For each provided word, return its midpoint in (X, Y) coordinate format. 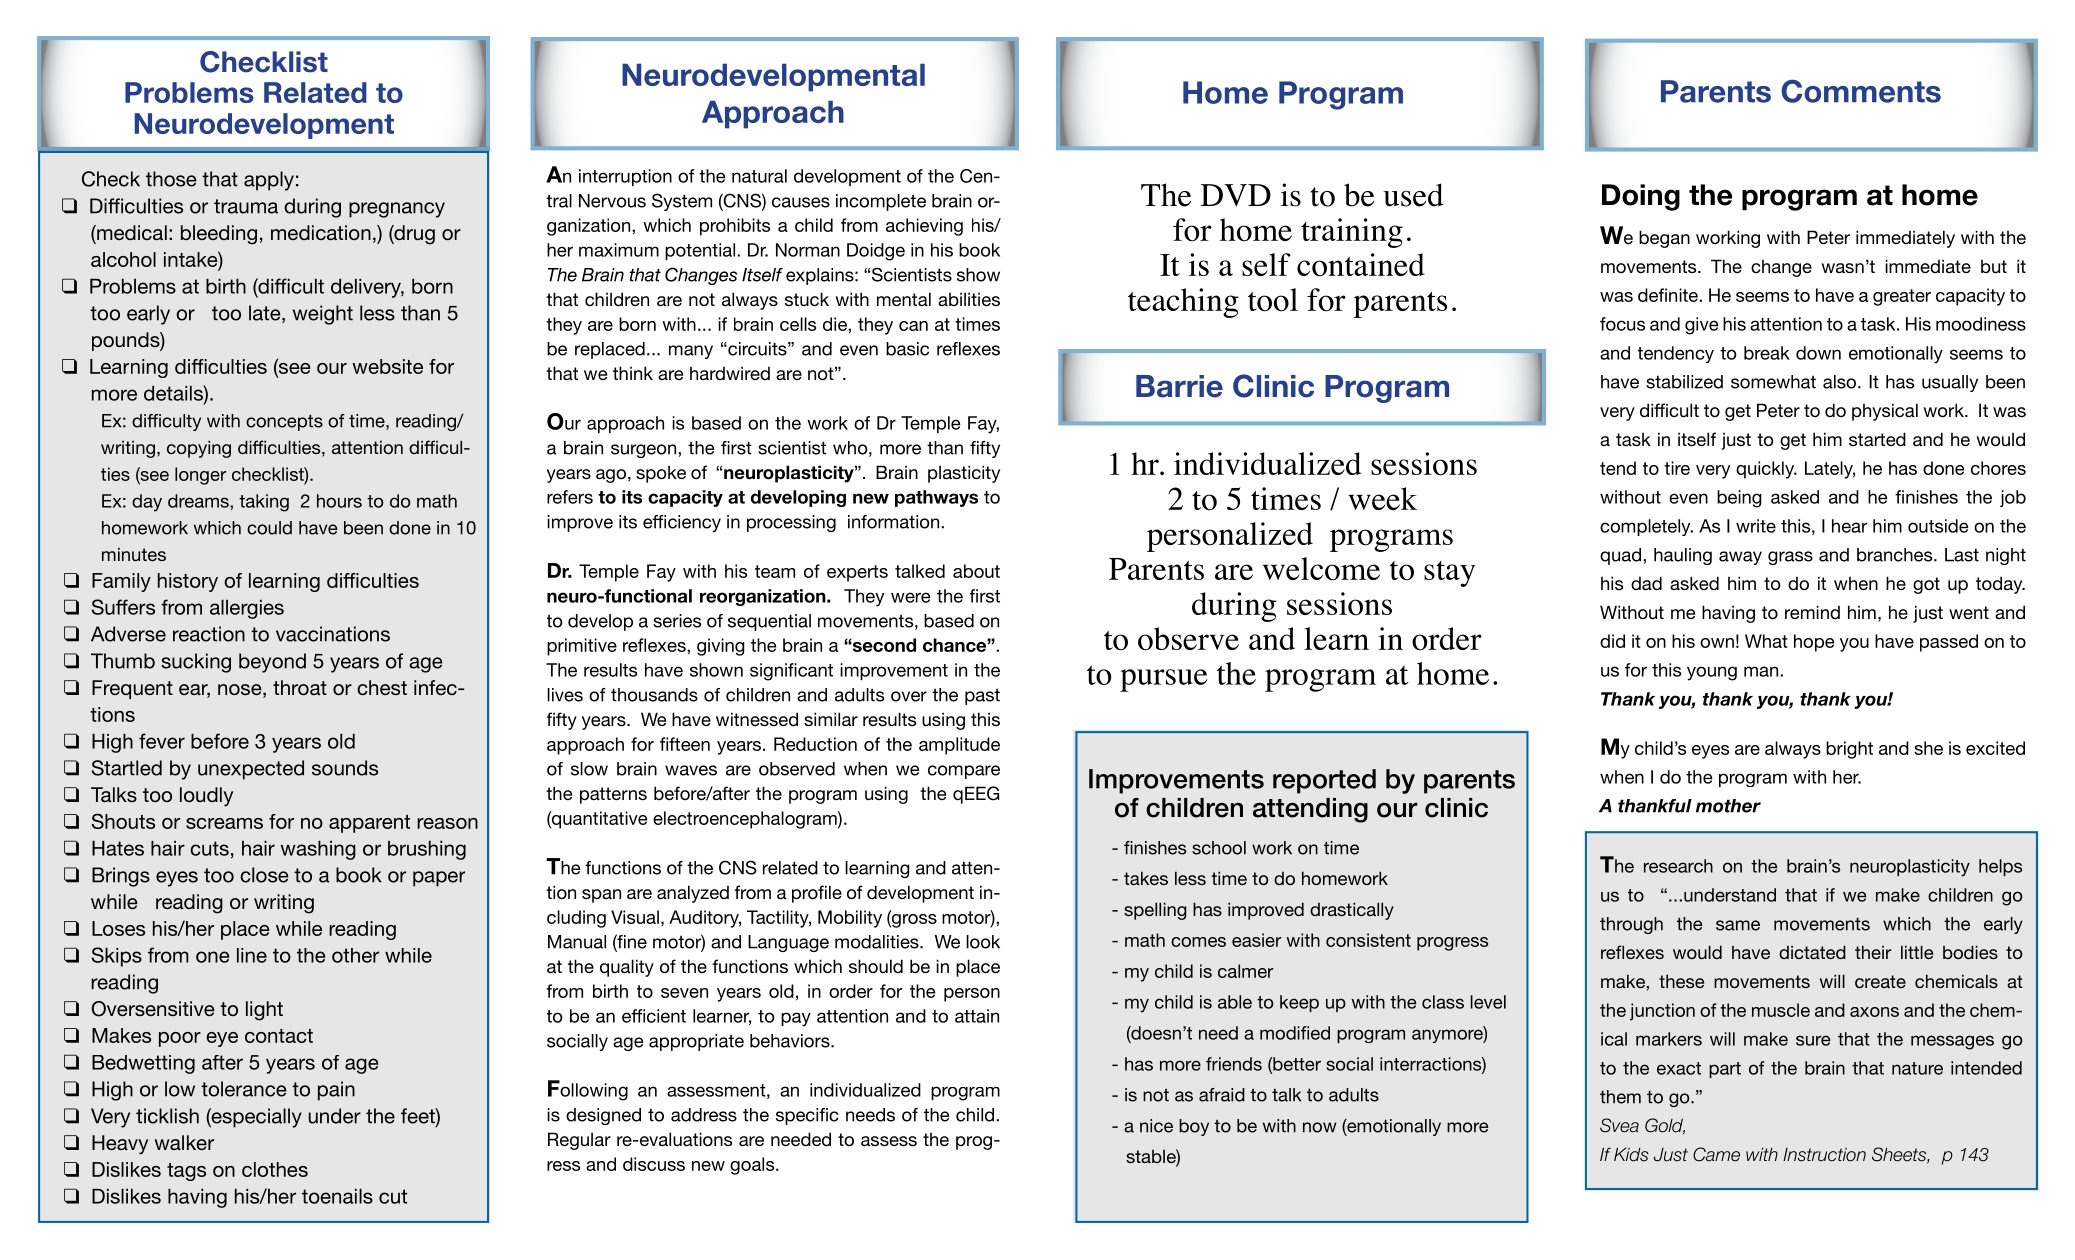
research (1678, 866)
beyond (272, 663)
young (1712, 673)
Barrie (1179, 386)
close (264, 875)
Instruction (1824, 1155)
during (1234, 607)
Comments (1861, 91)
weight (323, 315)
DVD (1236, 195)
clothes (275, 1169)
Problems (189, 92)
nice (1156, 1126)
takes (1146, 878)
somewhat (1773, 382)
